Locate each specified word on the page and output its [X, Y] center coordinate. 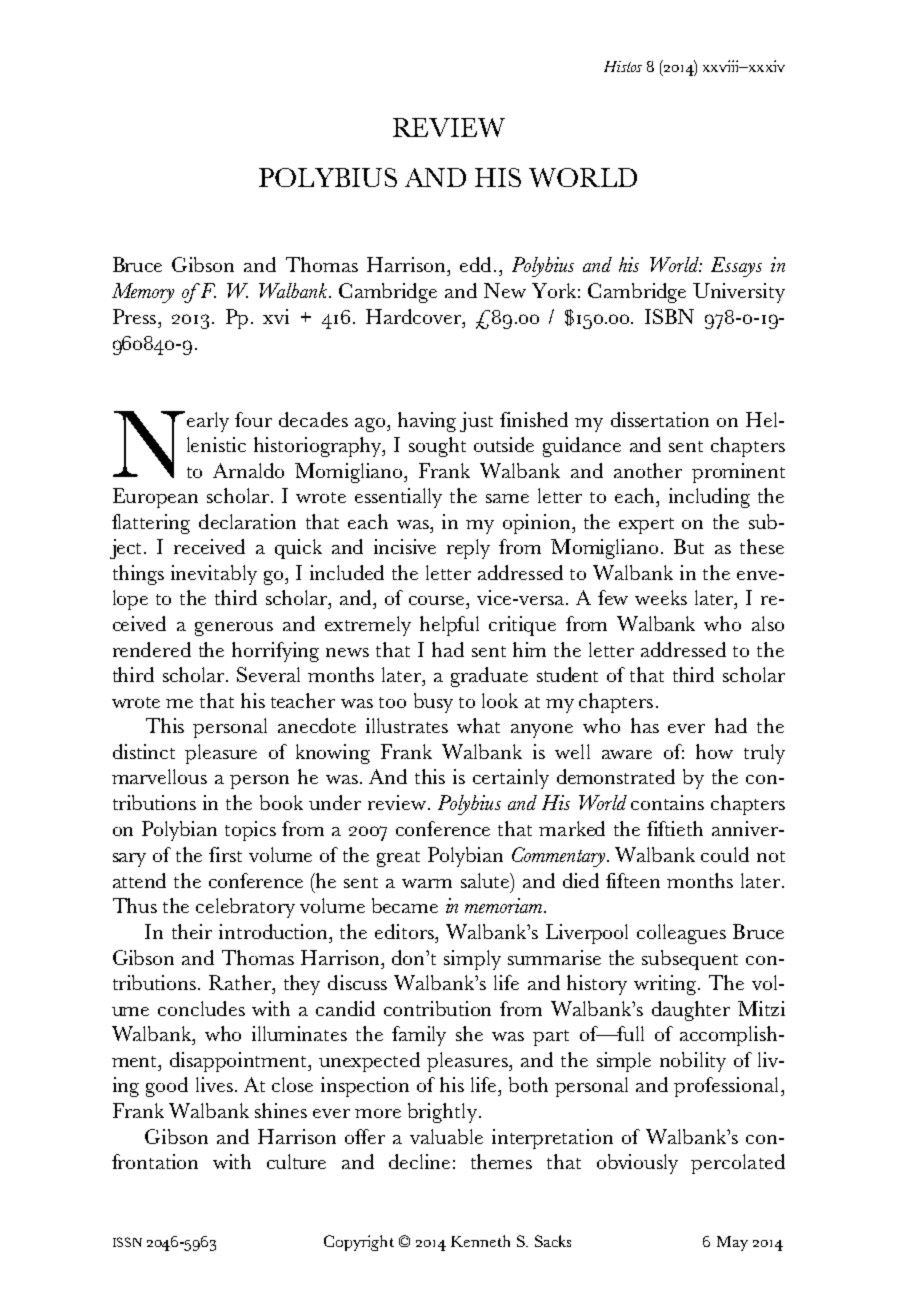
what [478, 725]
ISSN [127, 1242]
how [714, 751]
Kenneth [480, 1241]
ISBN [669, 316]
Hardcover [415, 316]
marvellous [159, 776]
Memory [143, 293]
